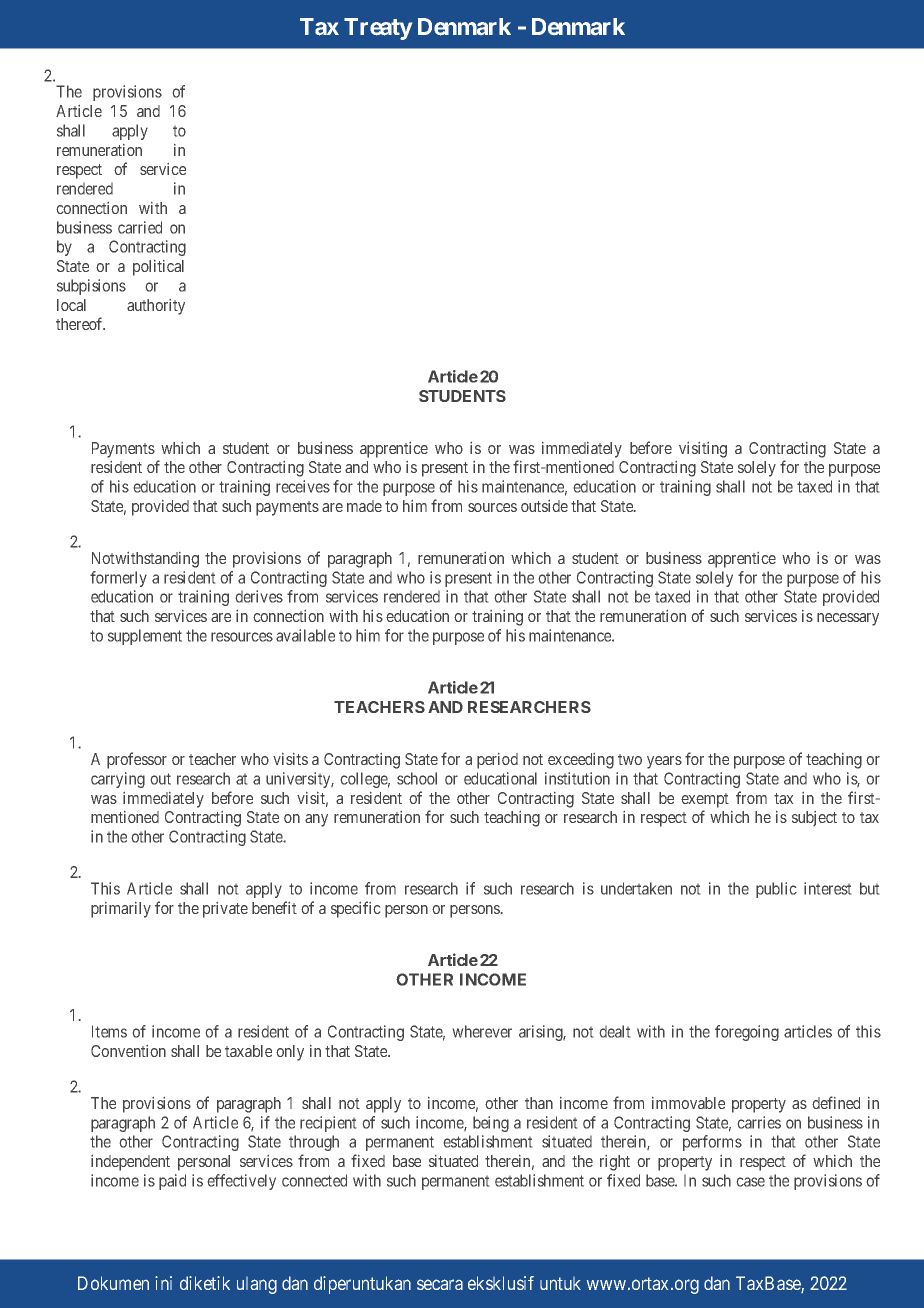 This screenshot has height=1308, width=924. What do you see at coordinates (491, 1124) in the screenshot?
I see `being` at bounding box center [491, 1124].
